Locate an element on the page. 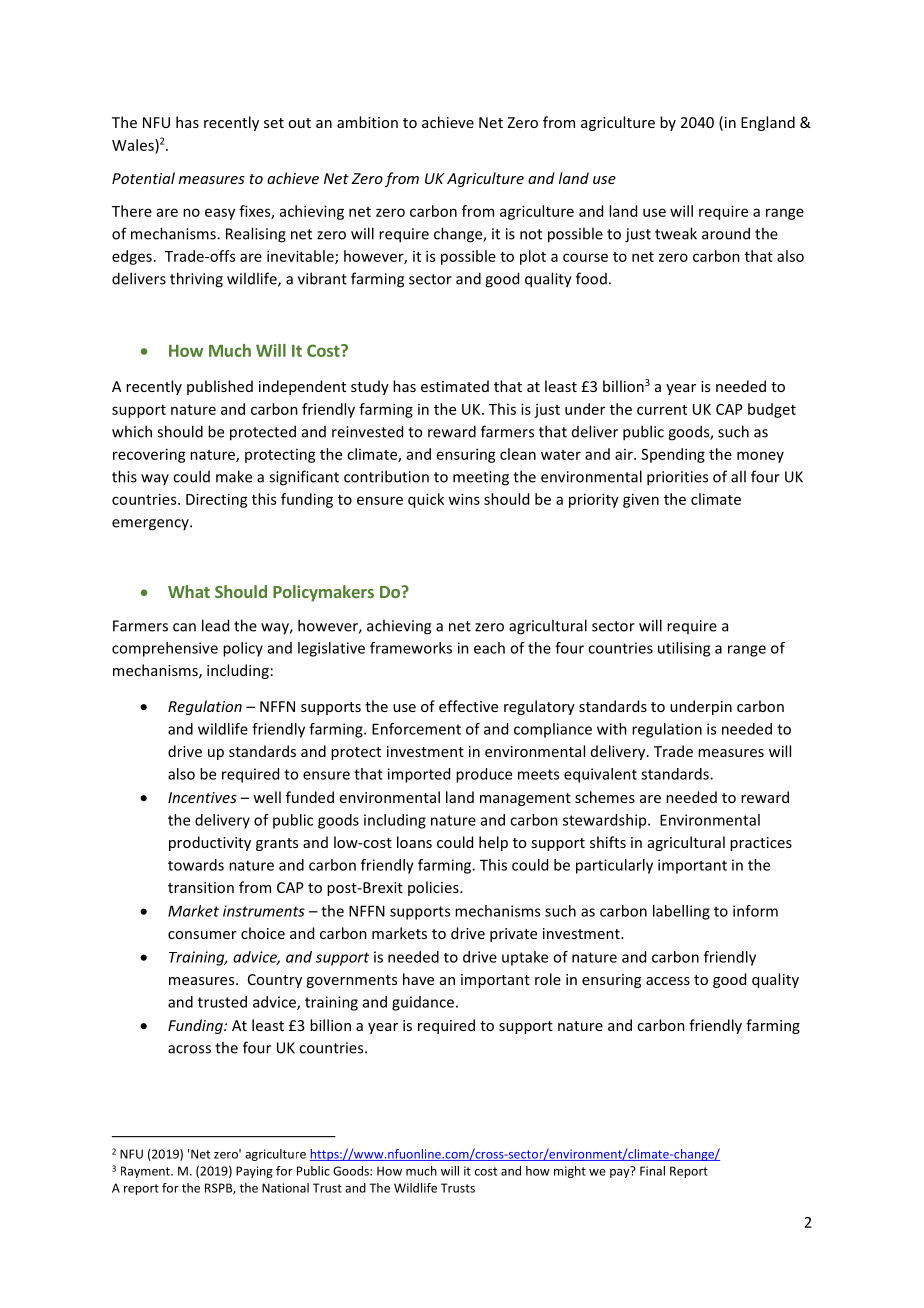  tweak is located at coordinates (676, 233).
